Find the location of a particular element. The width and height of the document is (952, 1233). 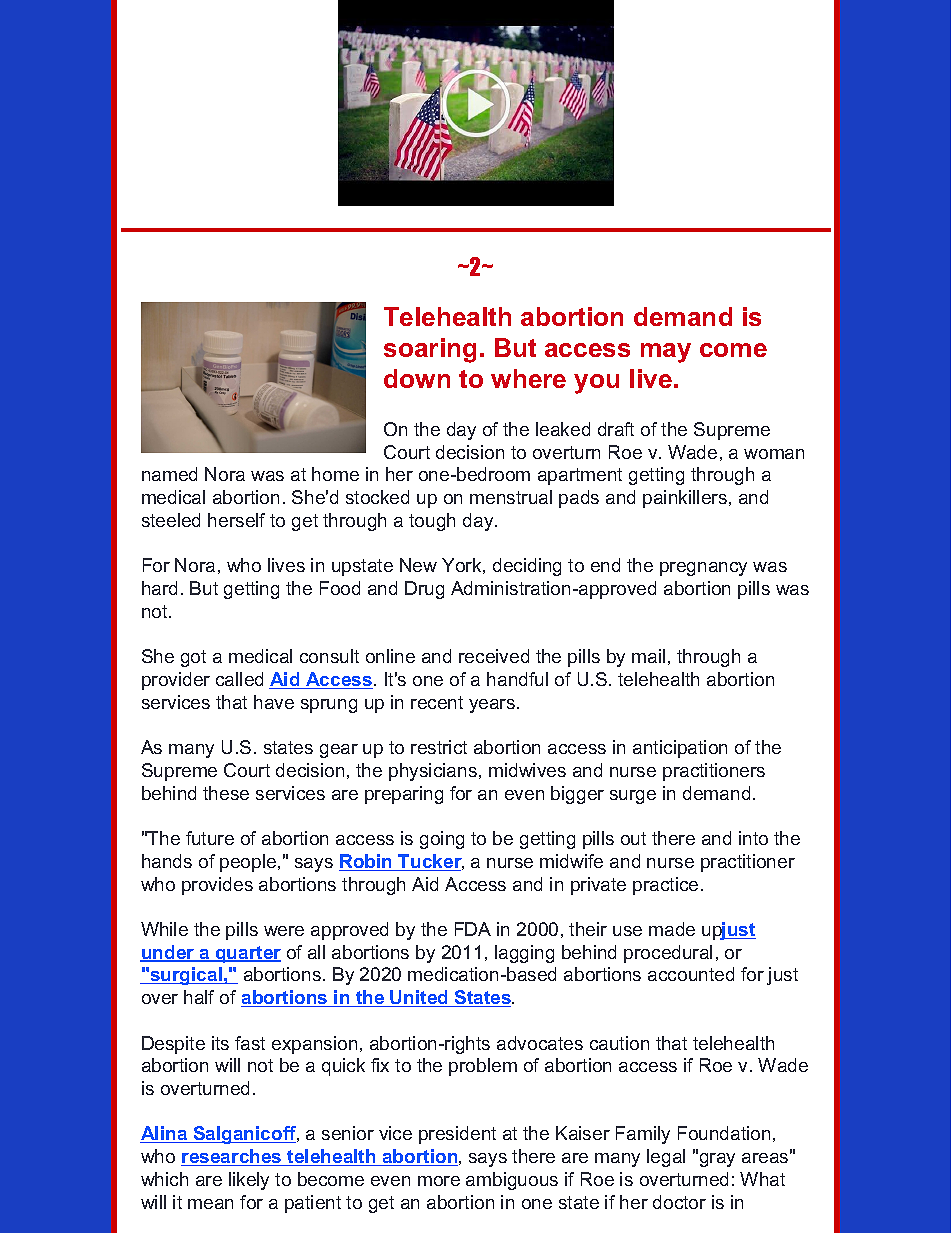

more is located at coordinates (439, 1181).
